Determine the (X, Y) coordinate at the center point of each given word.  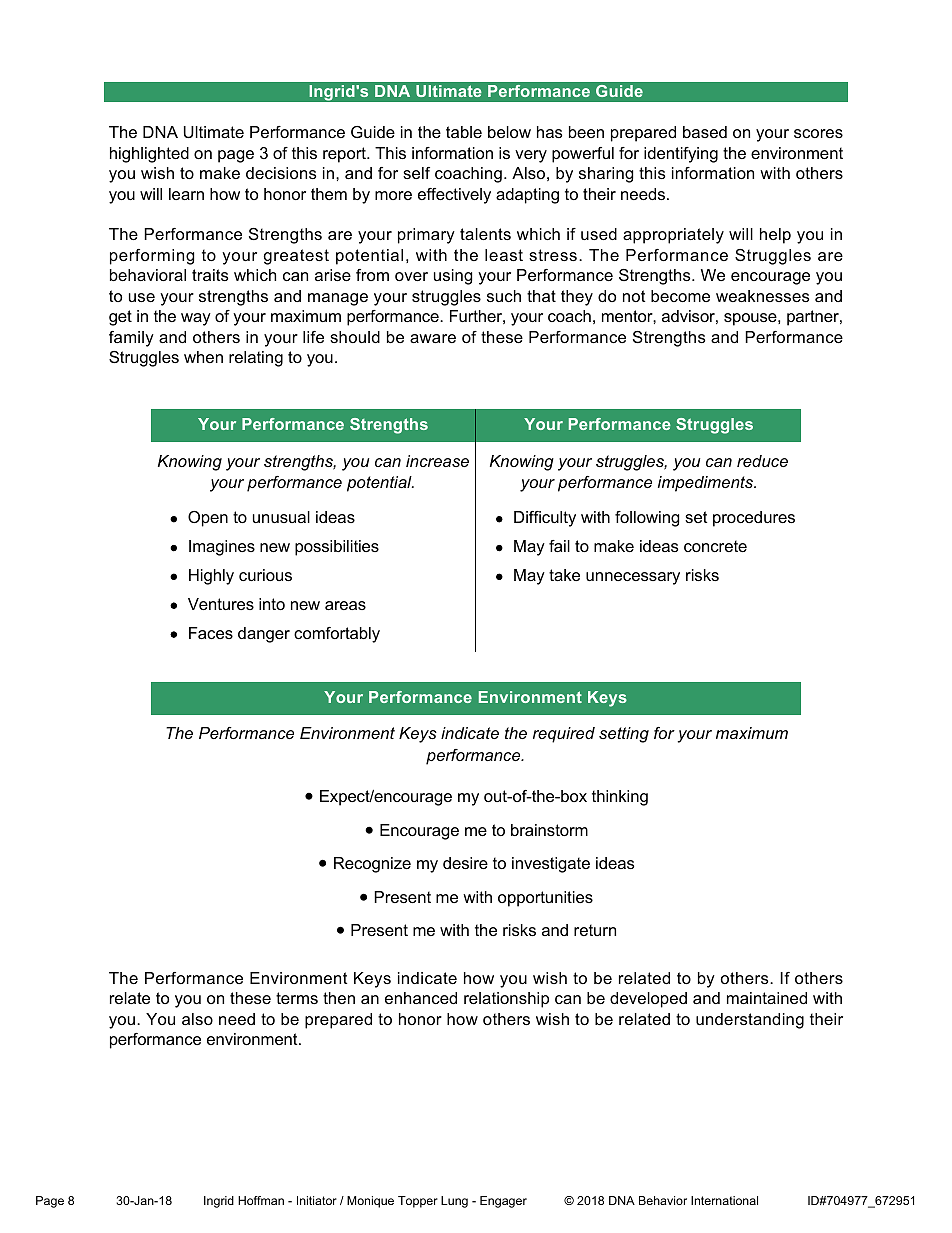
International (724, 1200)
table (464, 132)
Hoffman (261, 1200)
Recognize (372, 865)
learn (186, 194)
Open (208, 519)
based (705, 132)
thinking (620, 798)
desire (465, 863)
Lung (454, 1202)
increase (437, 461)
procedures (754, 519)
